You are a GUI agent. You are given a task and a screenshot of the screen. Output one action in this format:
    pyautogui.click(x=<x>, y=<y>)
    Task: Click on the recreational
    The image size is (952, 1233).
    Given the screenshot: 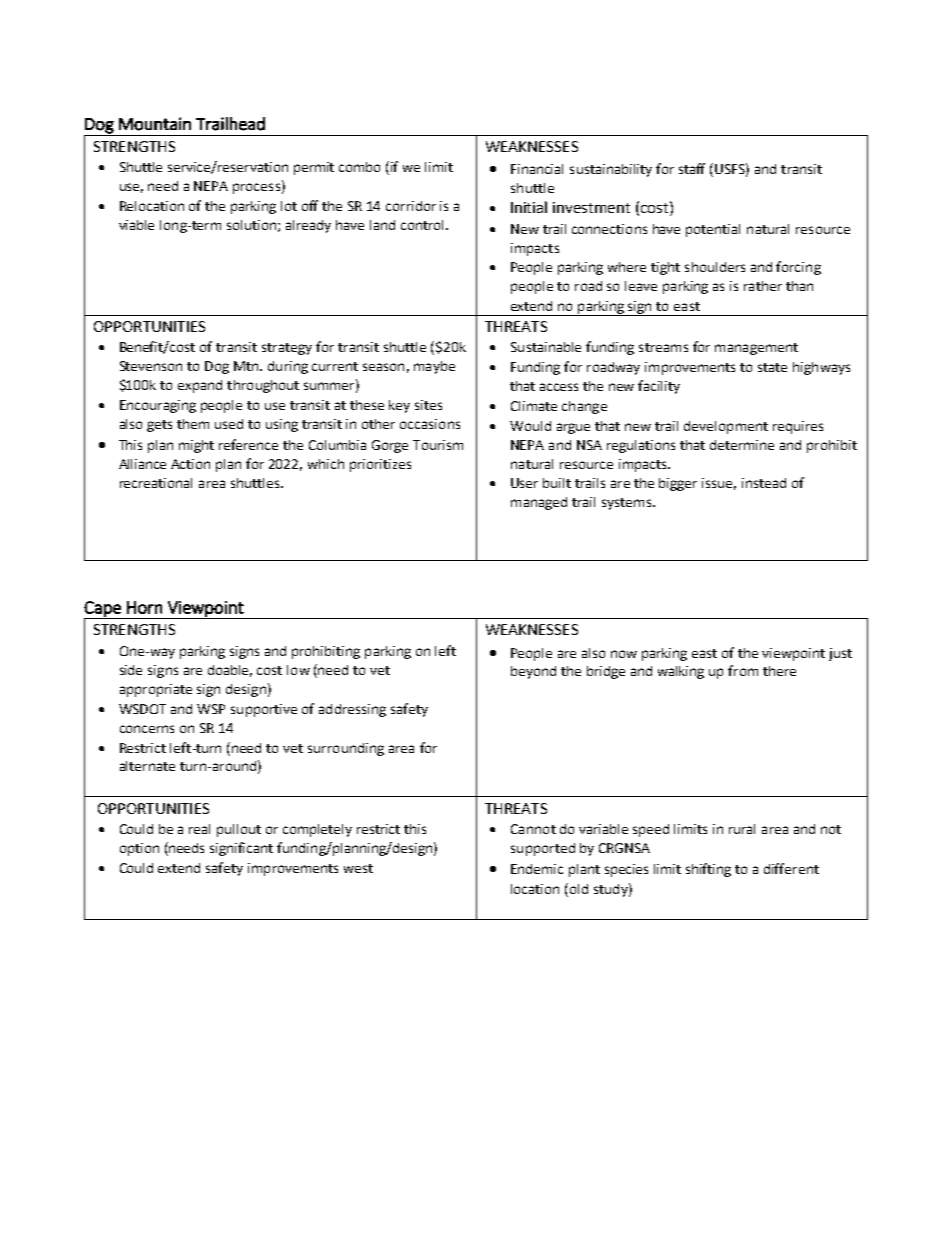 What is the action you would take?
    pyautogui.click(x=156, y=483)
